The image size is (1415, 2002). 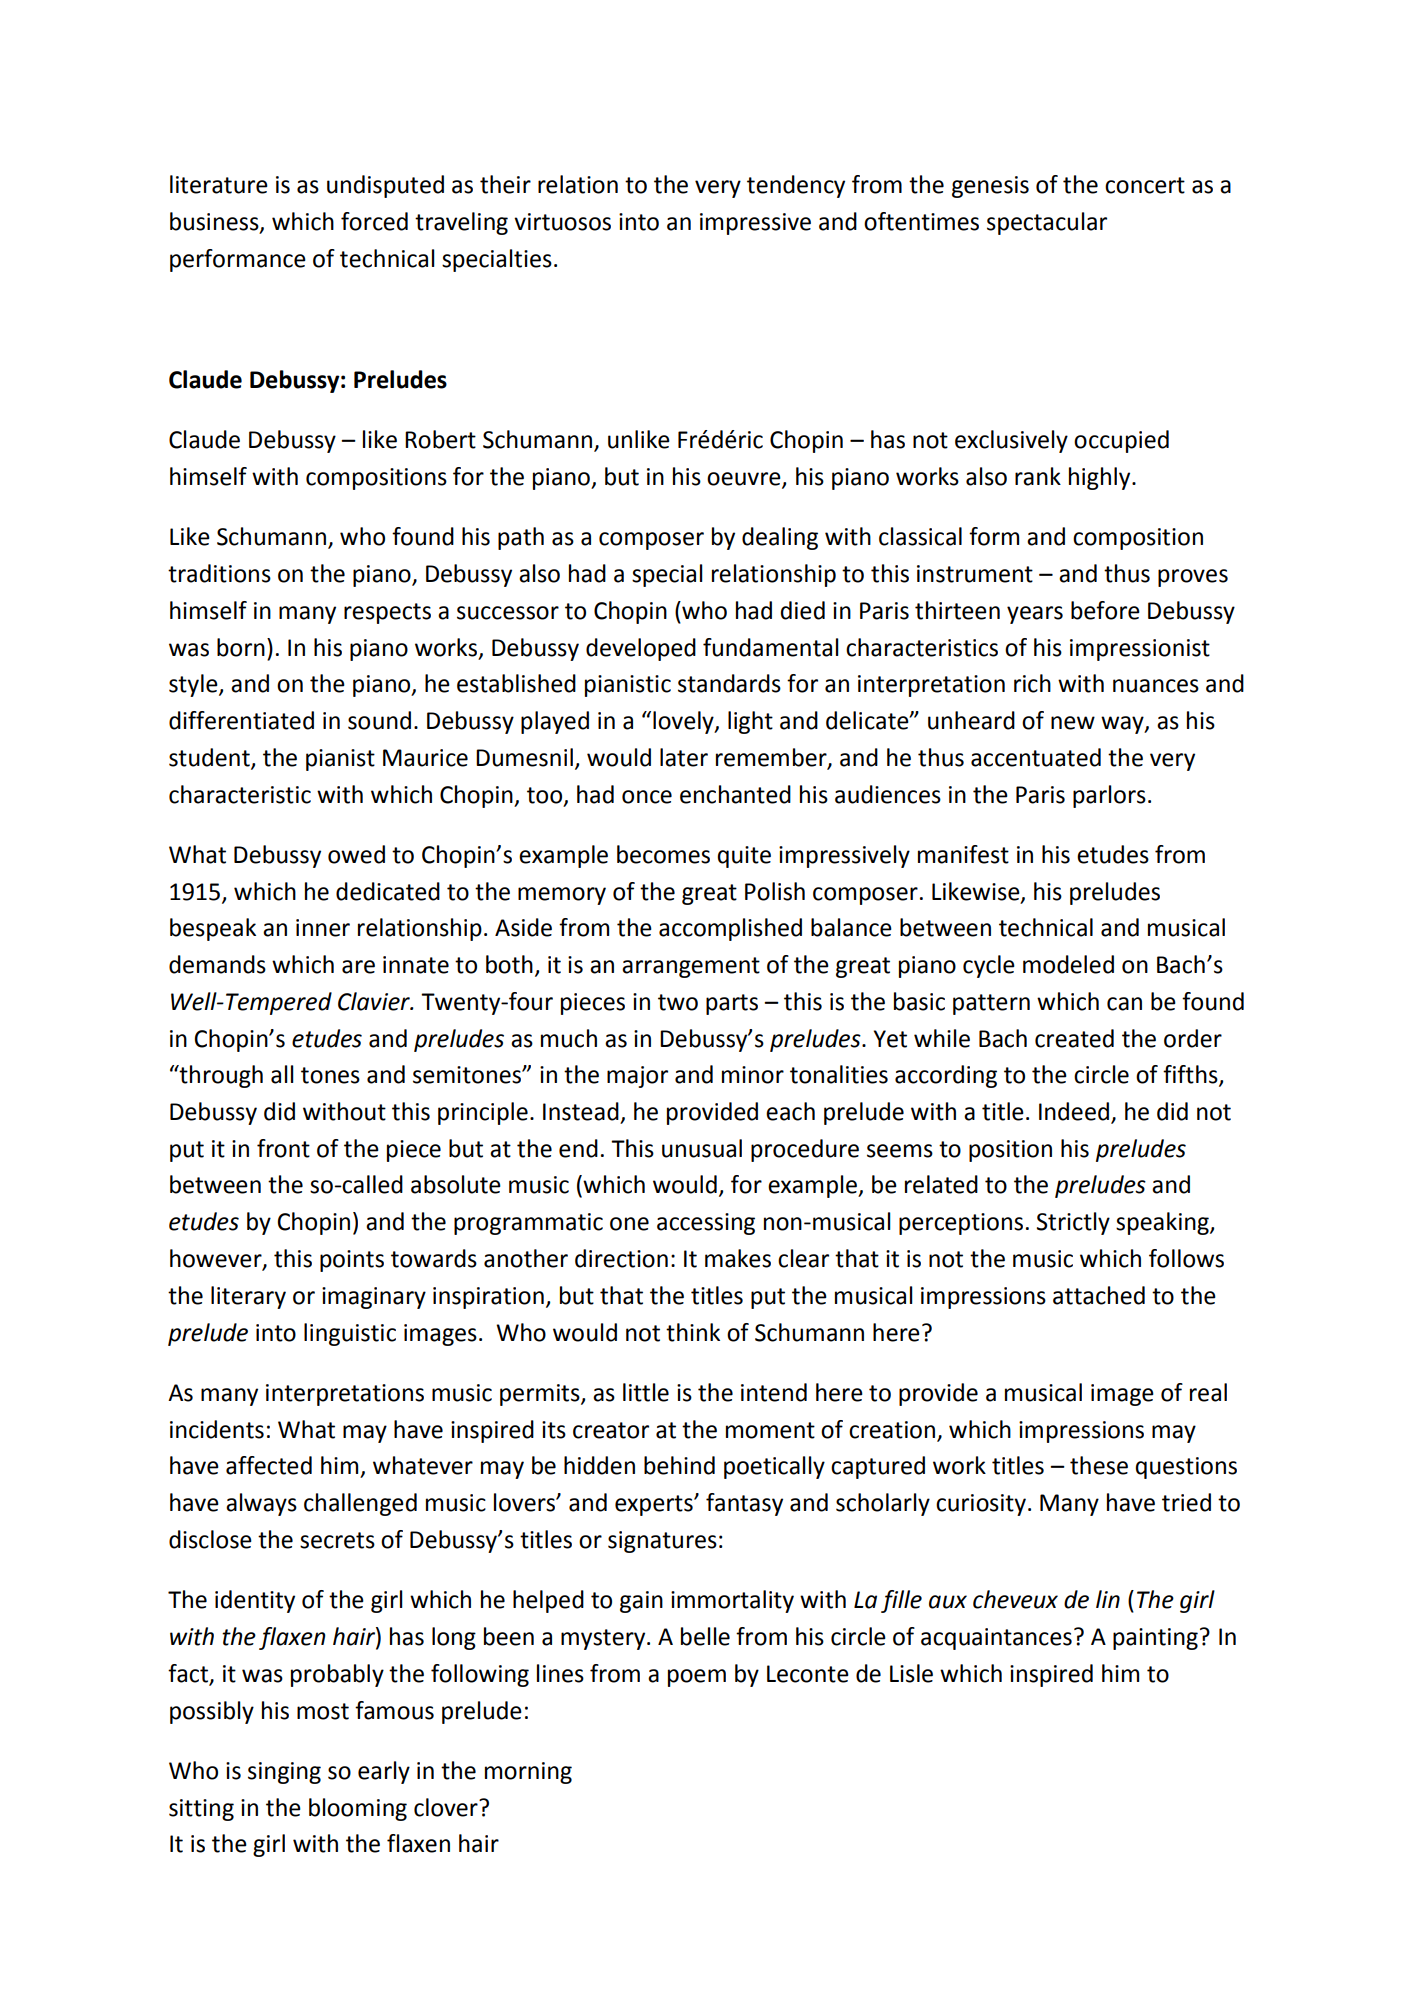 What do you see at coordinates (284, 1773) in the screenshot?
I see `singing` at bounding box center [284, 1773].
